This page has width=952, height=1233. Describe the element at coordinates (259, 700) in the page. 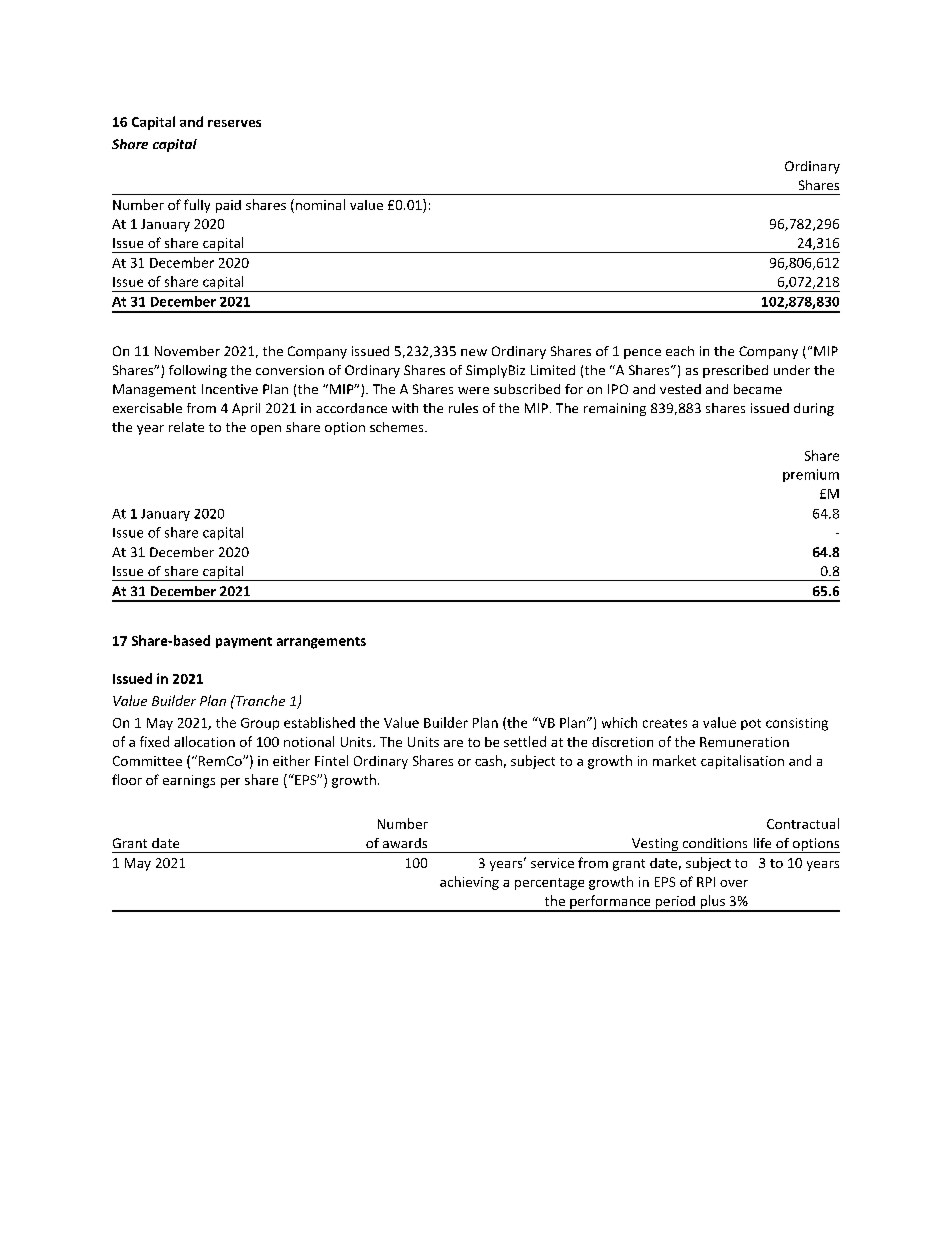

I see `Tranche` at that location.
